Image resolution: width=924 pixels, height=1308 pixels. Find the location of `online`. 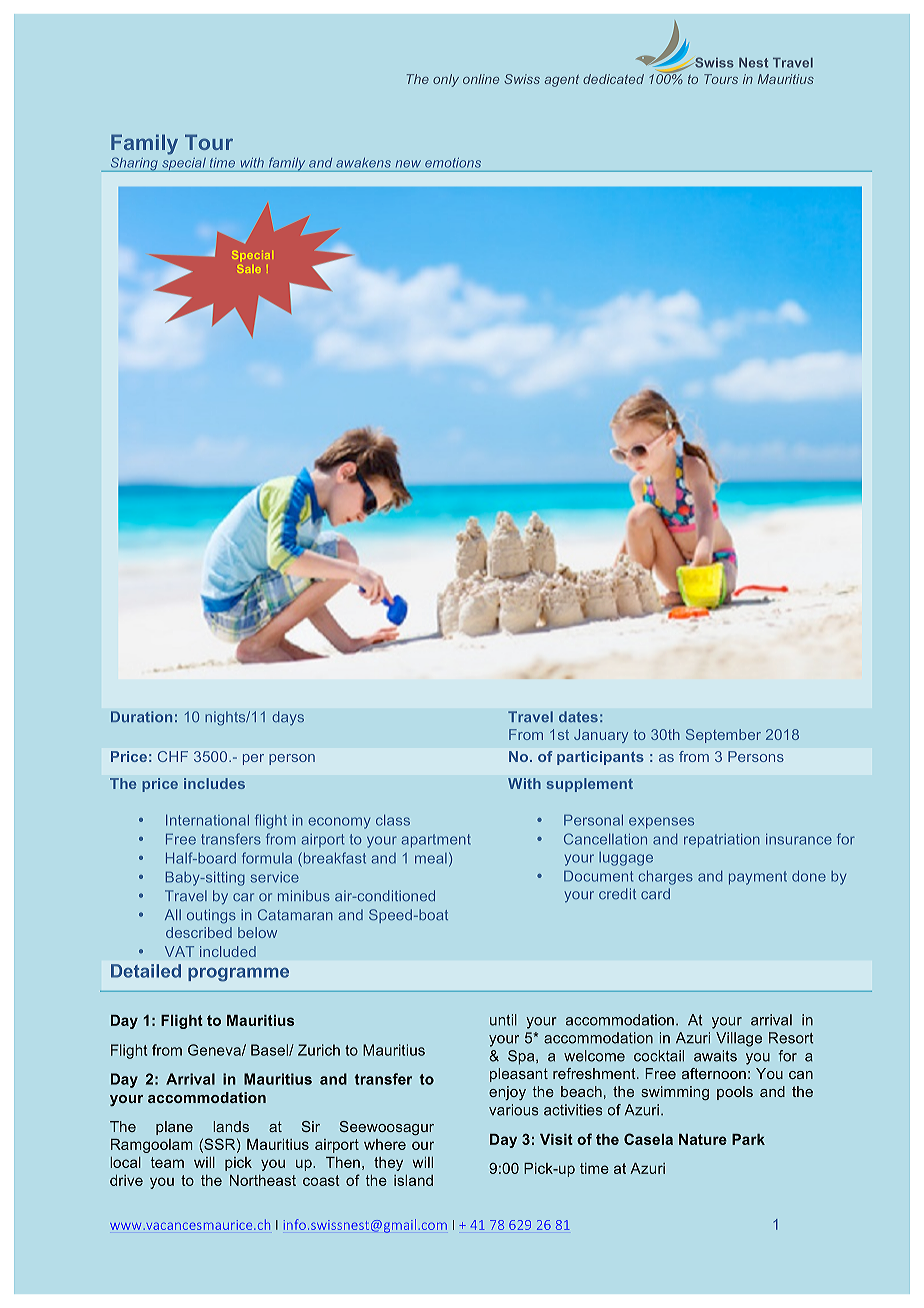

online is located at coordinates (481, 79).
